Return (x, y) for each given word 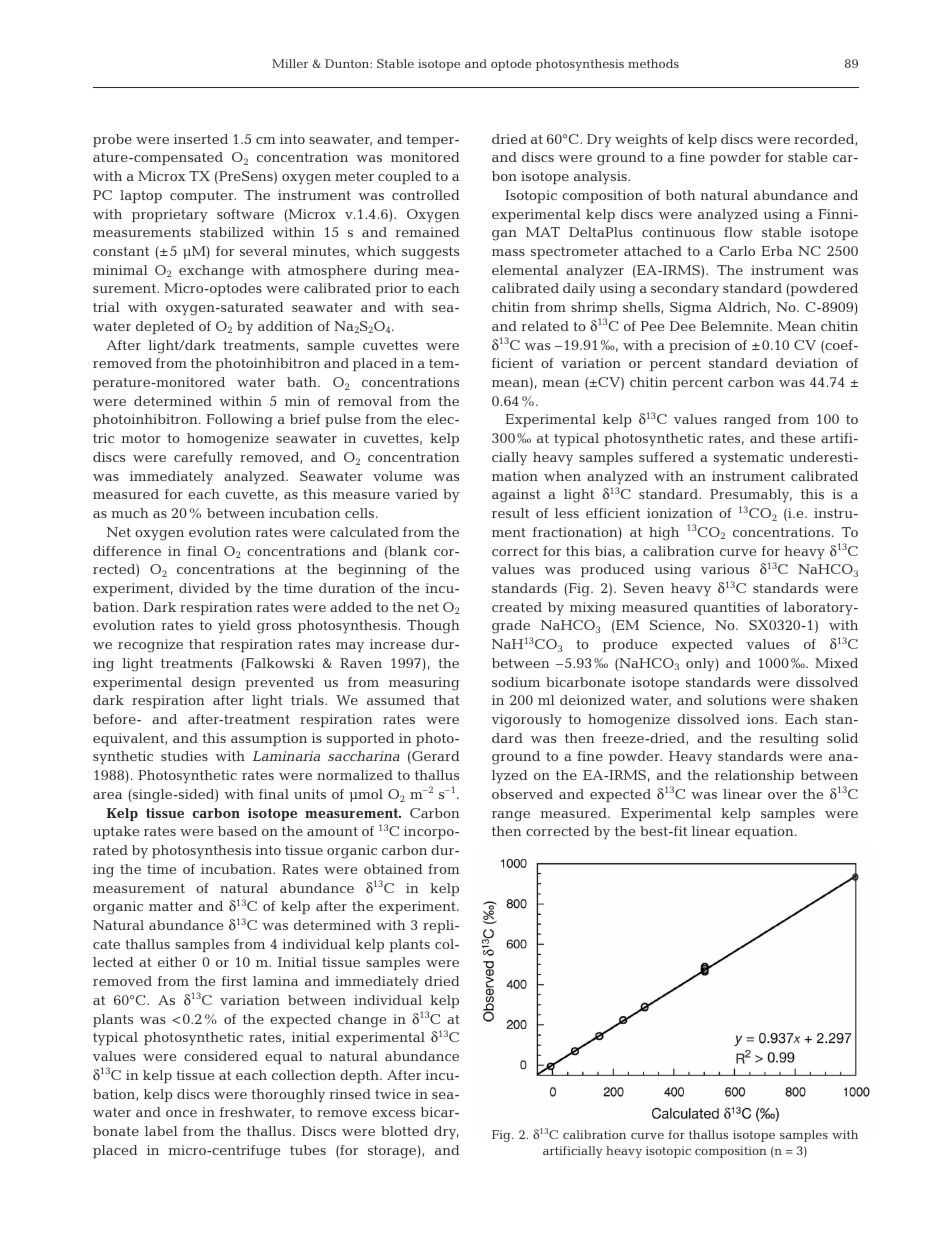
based (237, 831)
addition (285, 326)
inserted (201, 139)
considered (221, 1056)
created (517, 607)
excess (393, 1113)
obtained (393, 869)
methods (653, 63)
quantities (727, 608)
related (545, 326)
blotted (404, 1131)
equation (765, 832)
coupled (404, 177)
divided (204, 588)
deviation (807, 363)
